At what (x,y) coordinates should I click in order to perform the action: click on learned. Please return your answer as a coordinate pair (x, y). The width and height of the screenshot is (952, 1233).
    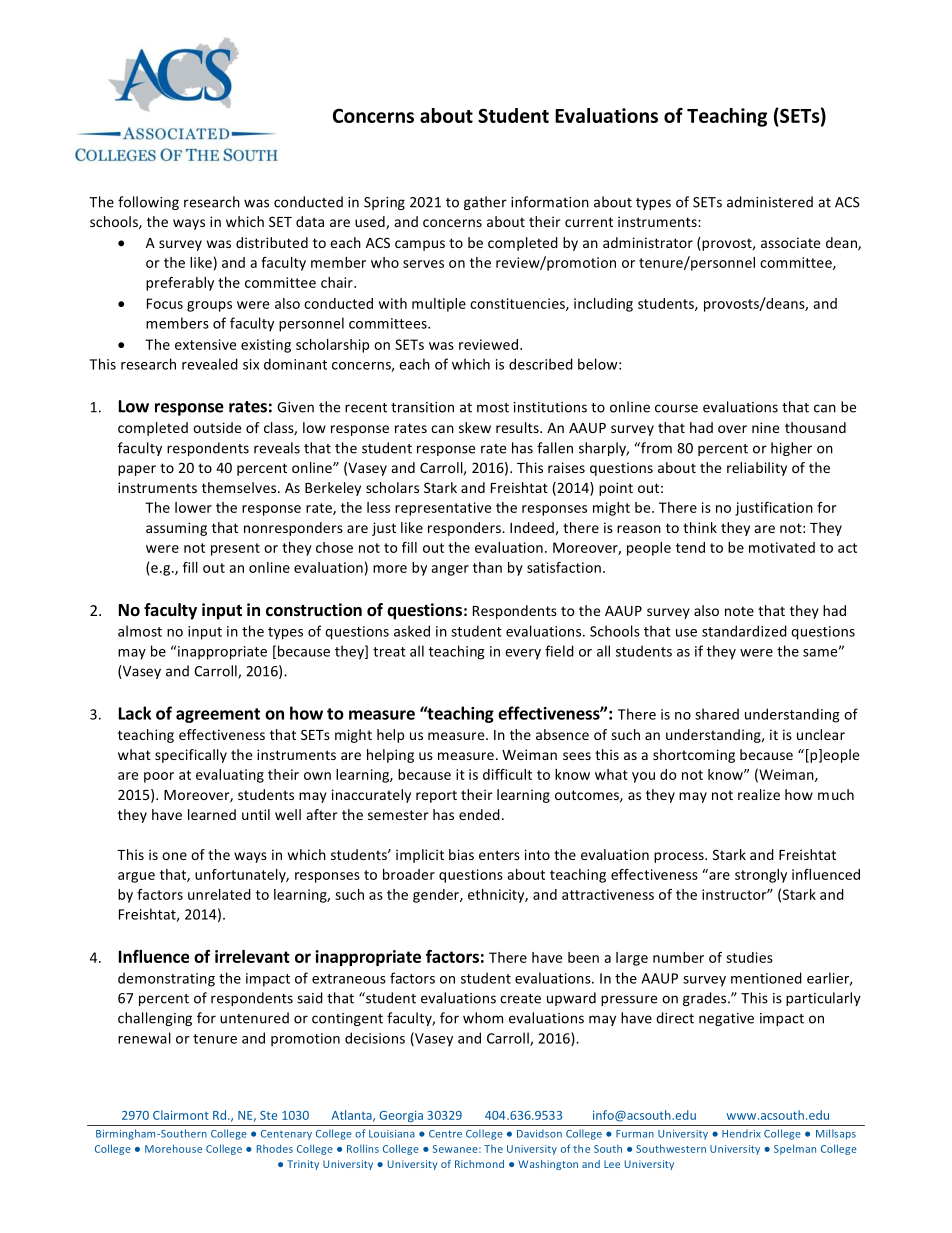
    Looking at the image, I should click on (212, 814).
